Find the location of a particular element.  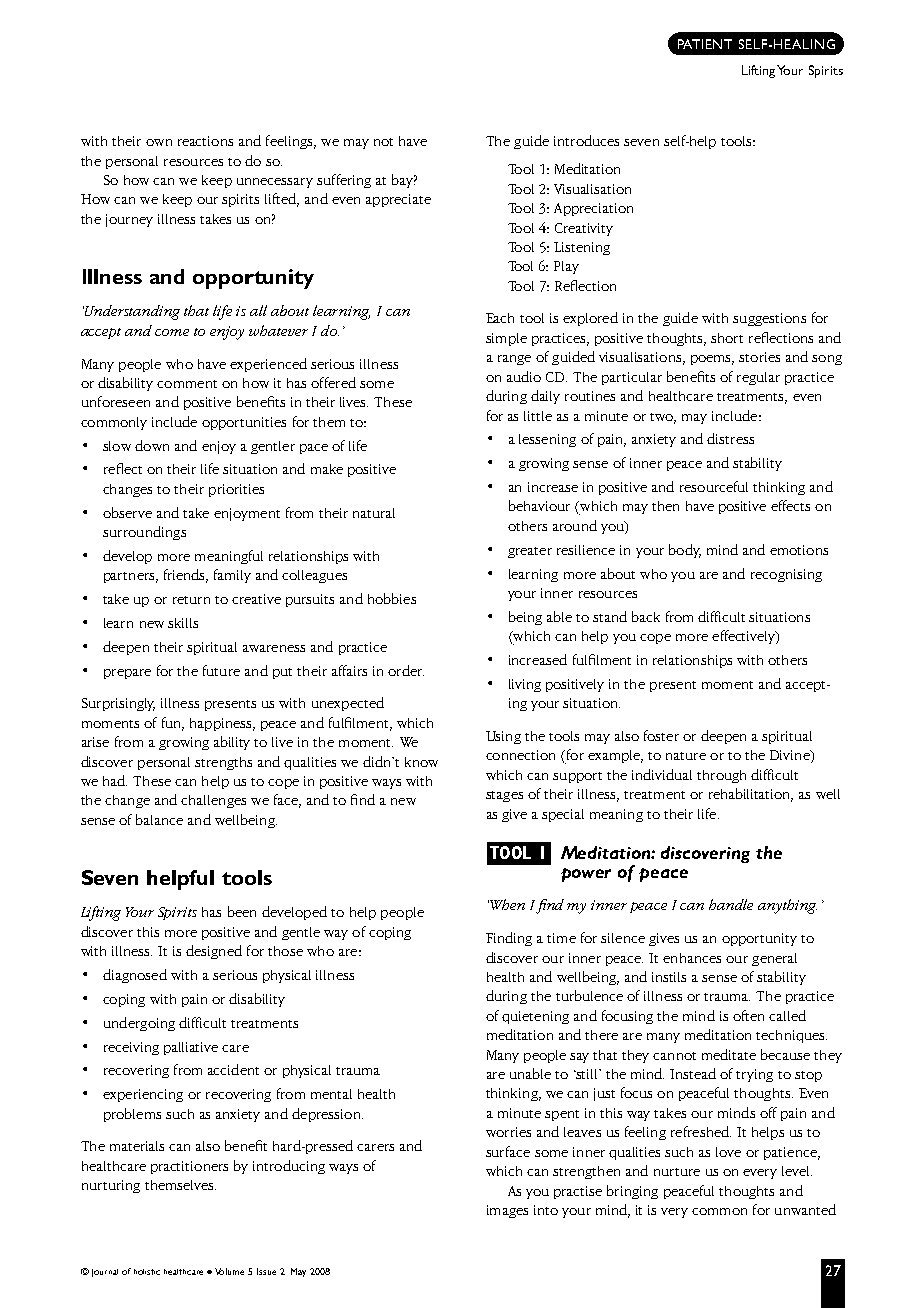

balance is located at coordinates (159, 819).
